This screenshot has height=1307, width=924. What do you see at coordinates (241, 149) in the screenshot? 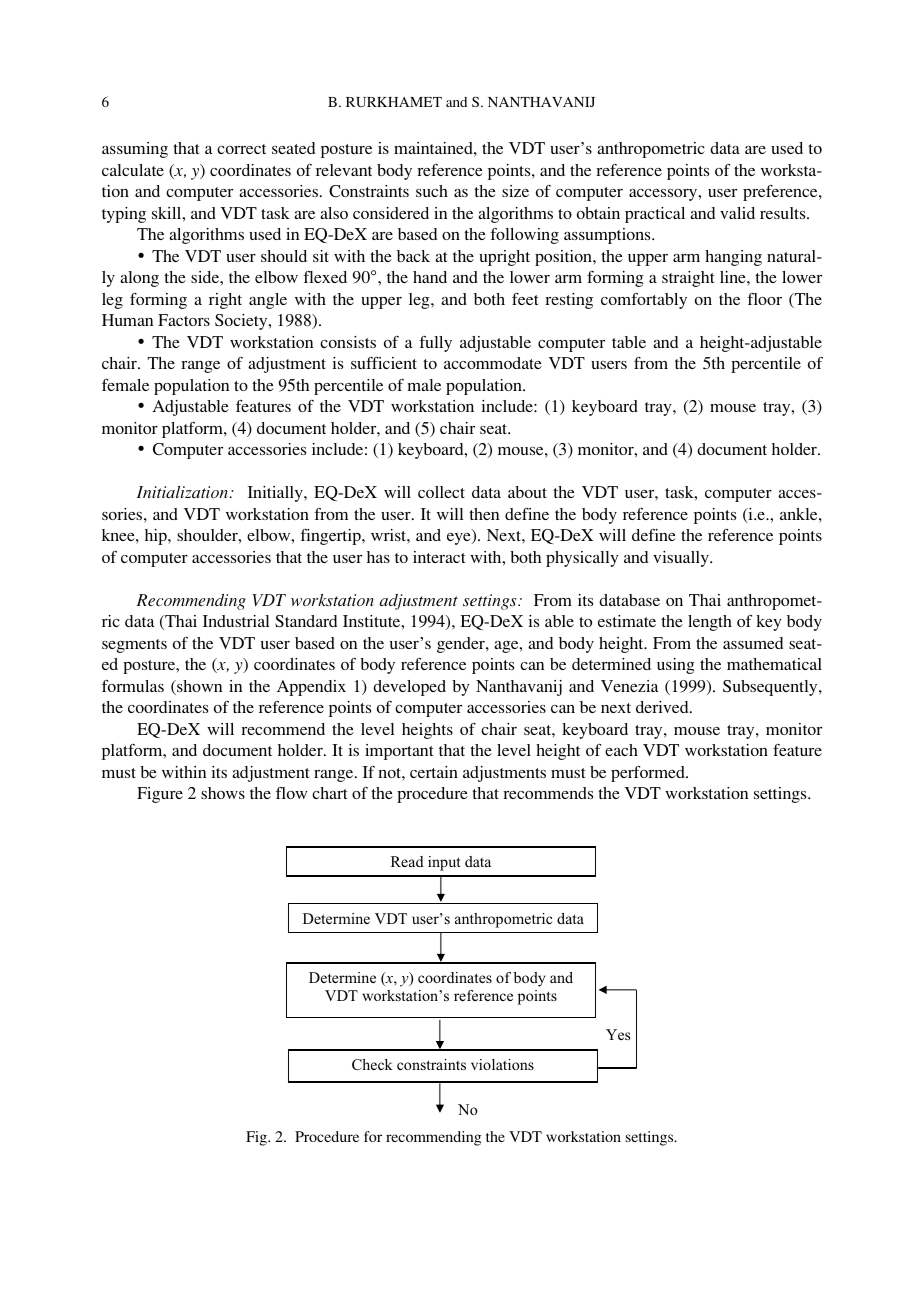
I see `correct` at bounding box center [241, 149].
